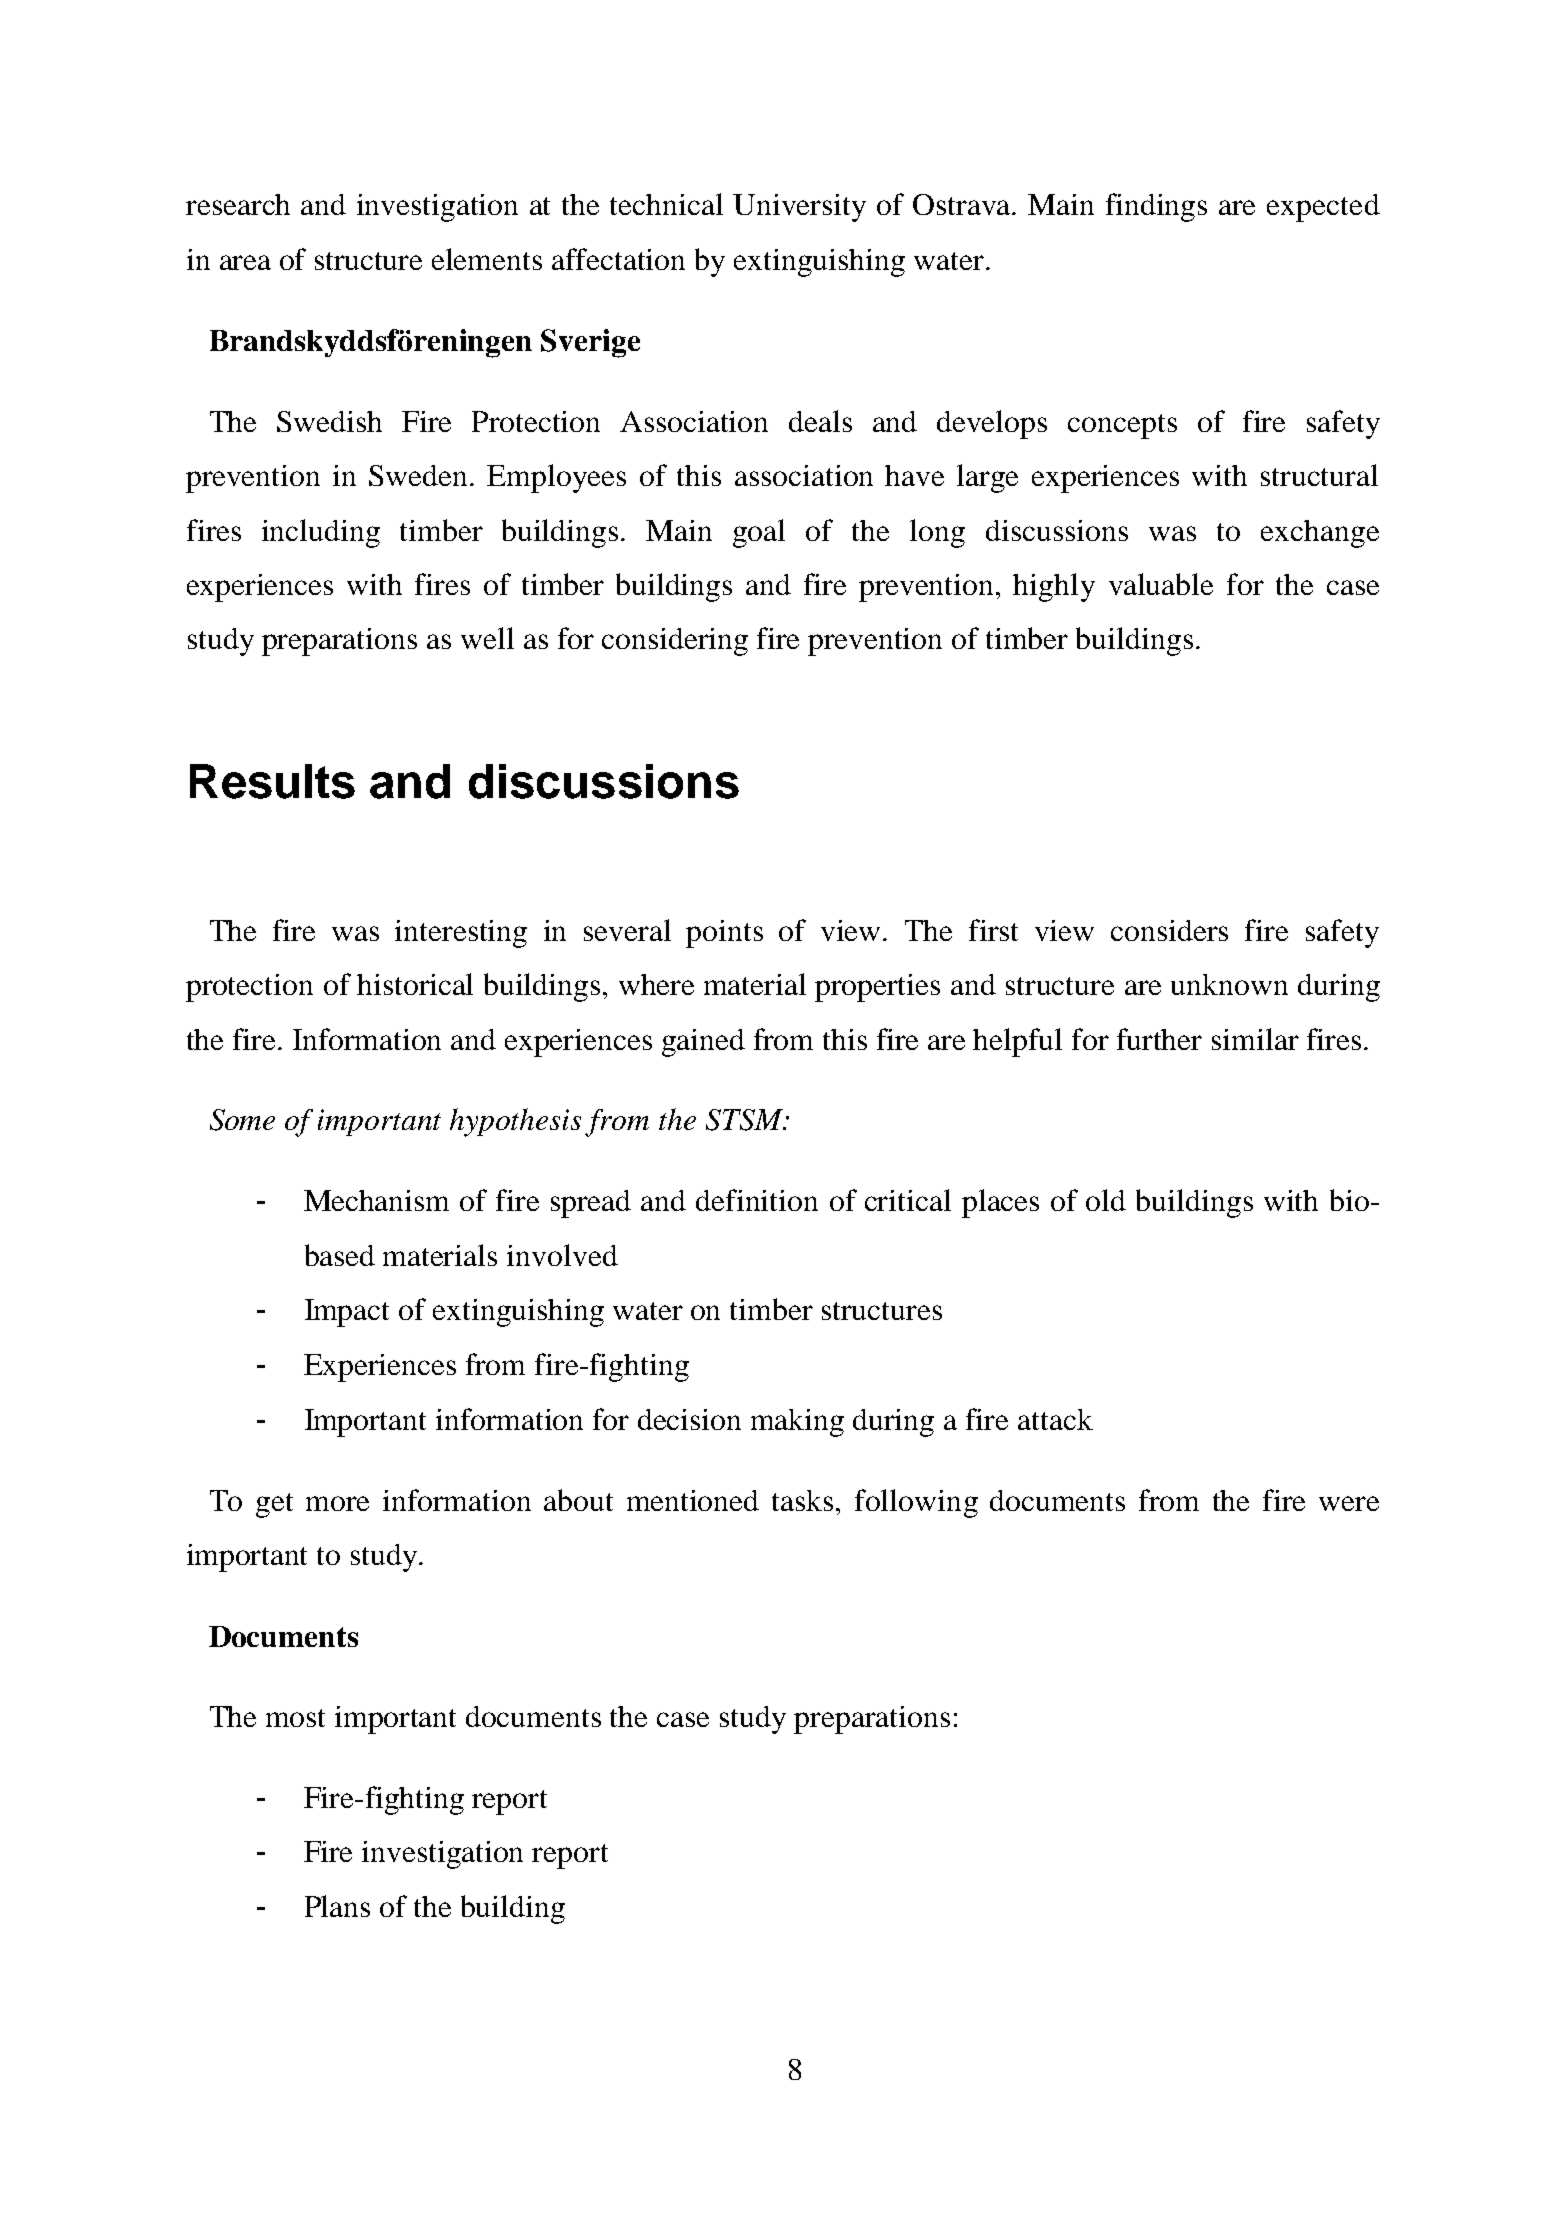  I want to click on were, so click(1349, 1503).
